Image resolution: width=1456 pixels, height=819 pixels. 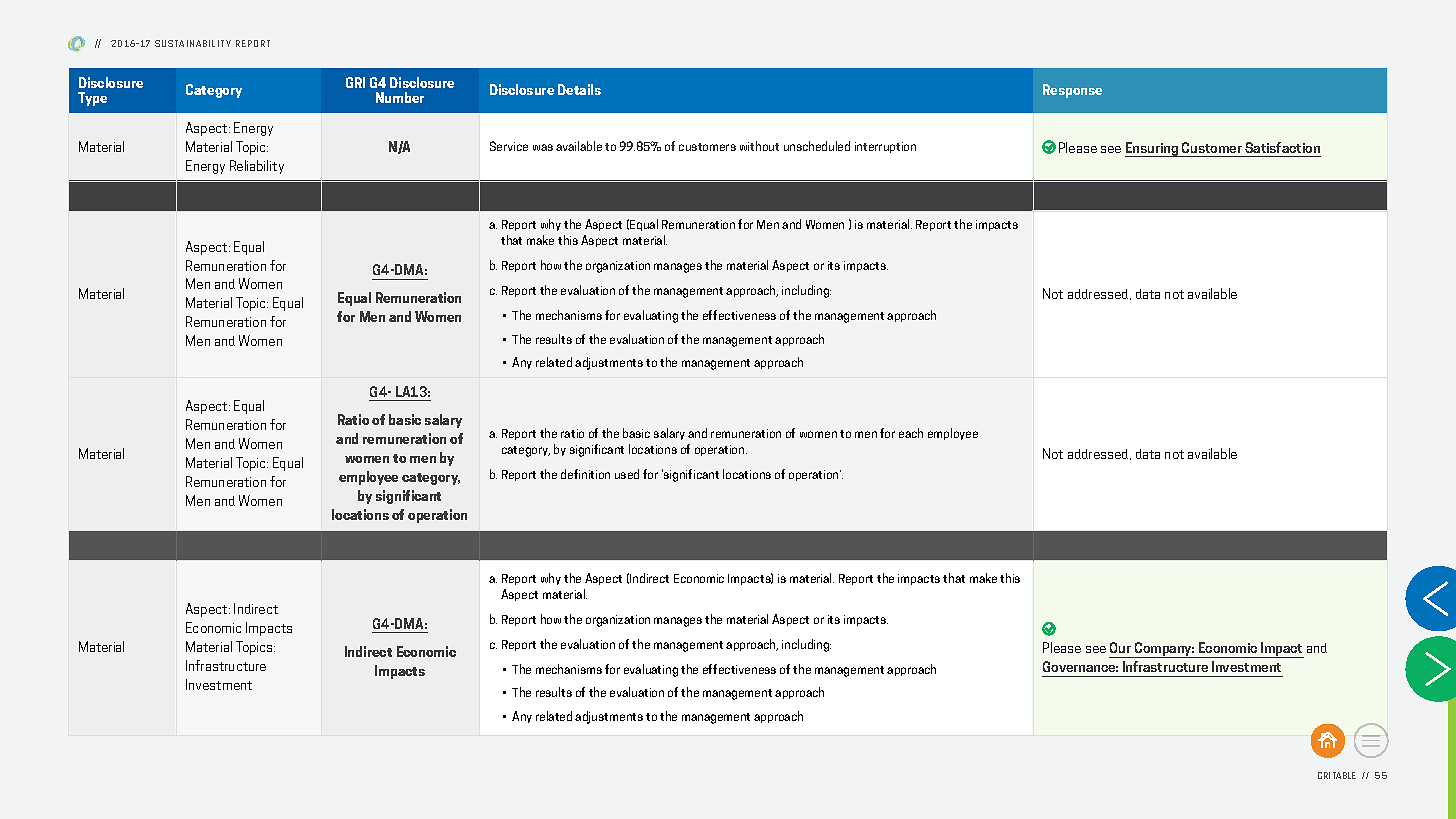 I want to click on without, so click(x=759, y=146).
